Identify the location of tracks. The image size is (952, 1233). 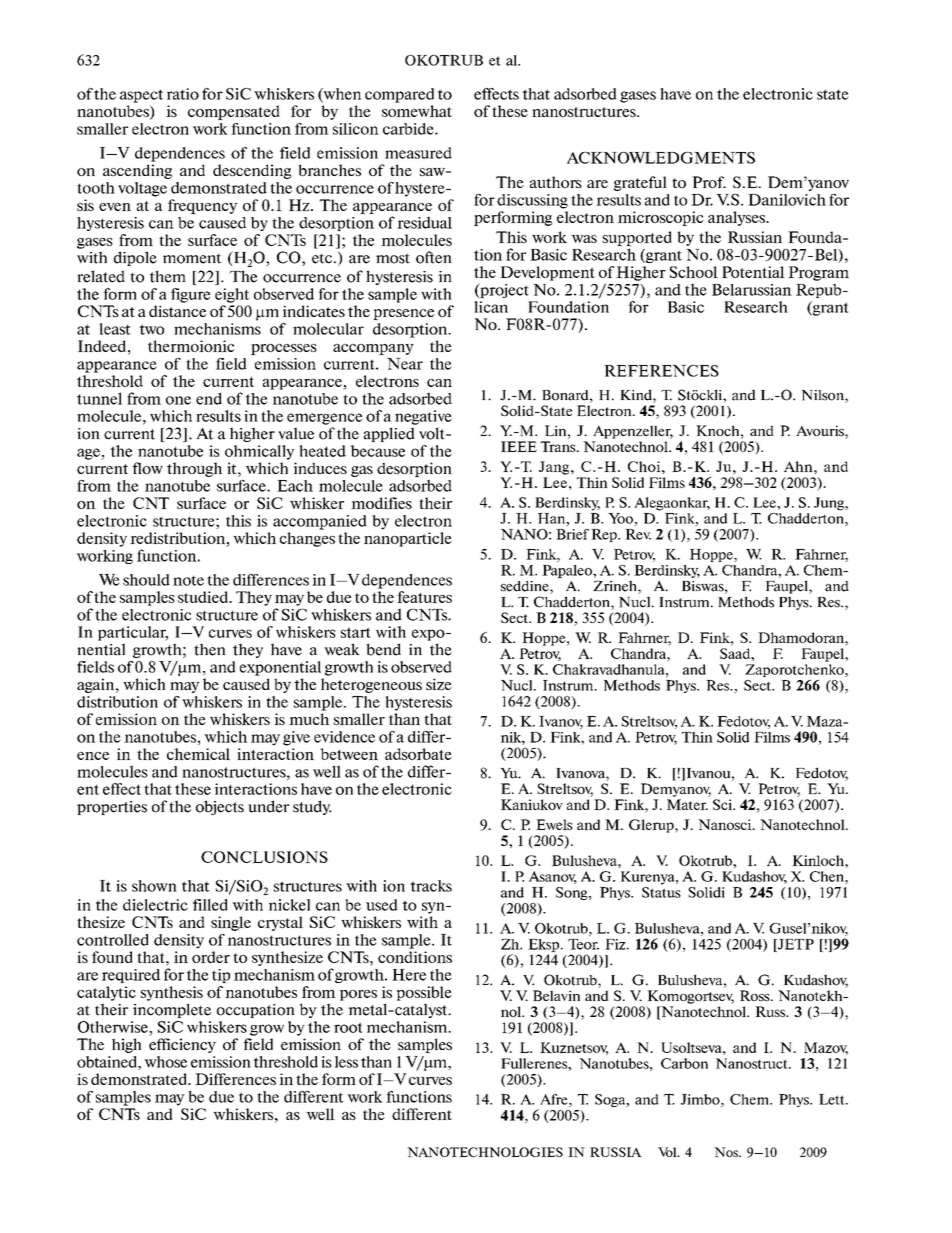
(431, 886).
